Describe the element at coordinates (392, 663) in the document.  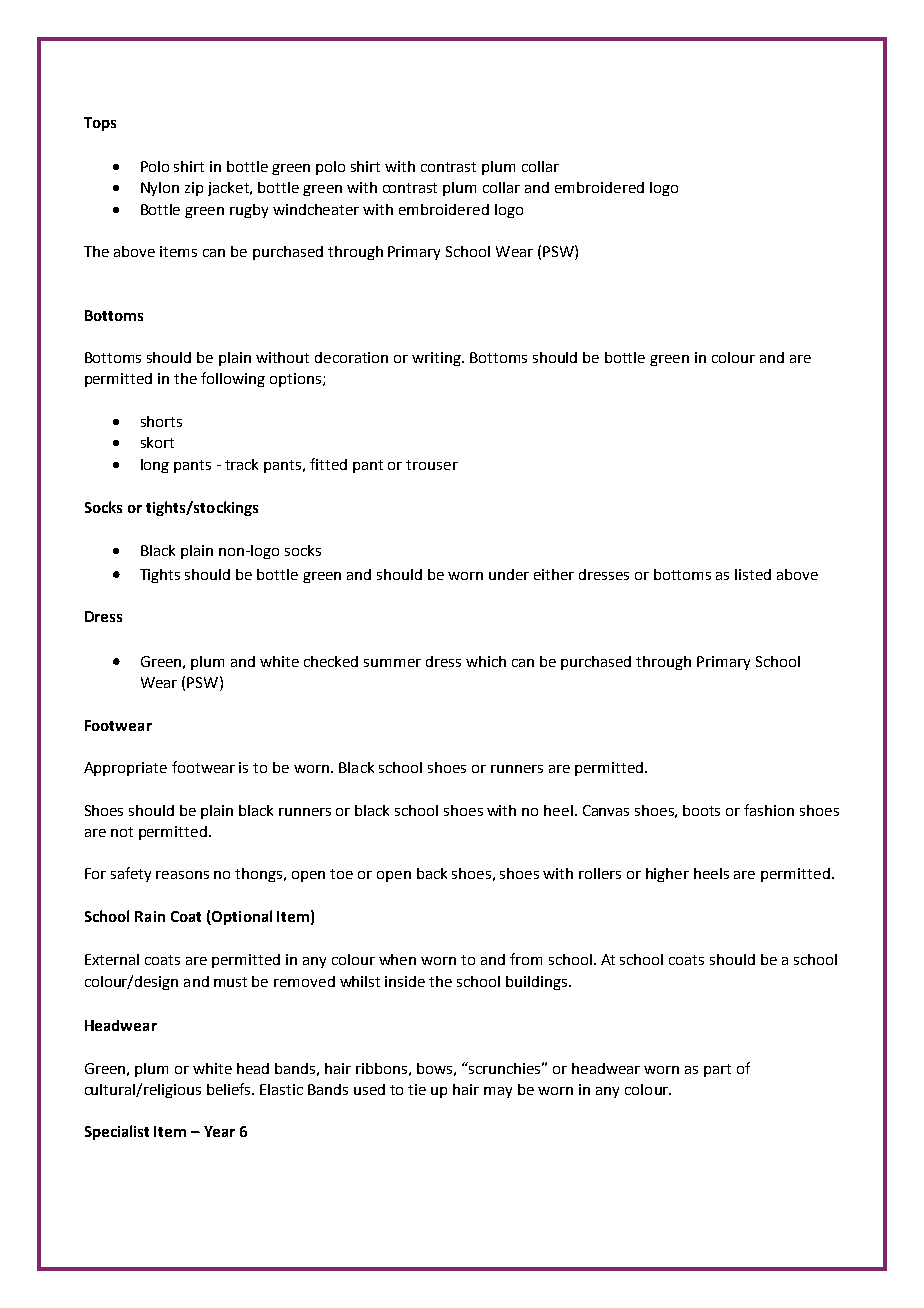
I see `summer` at that location.
